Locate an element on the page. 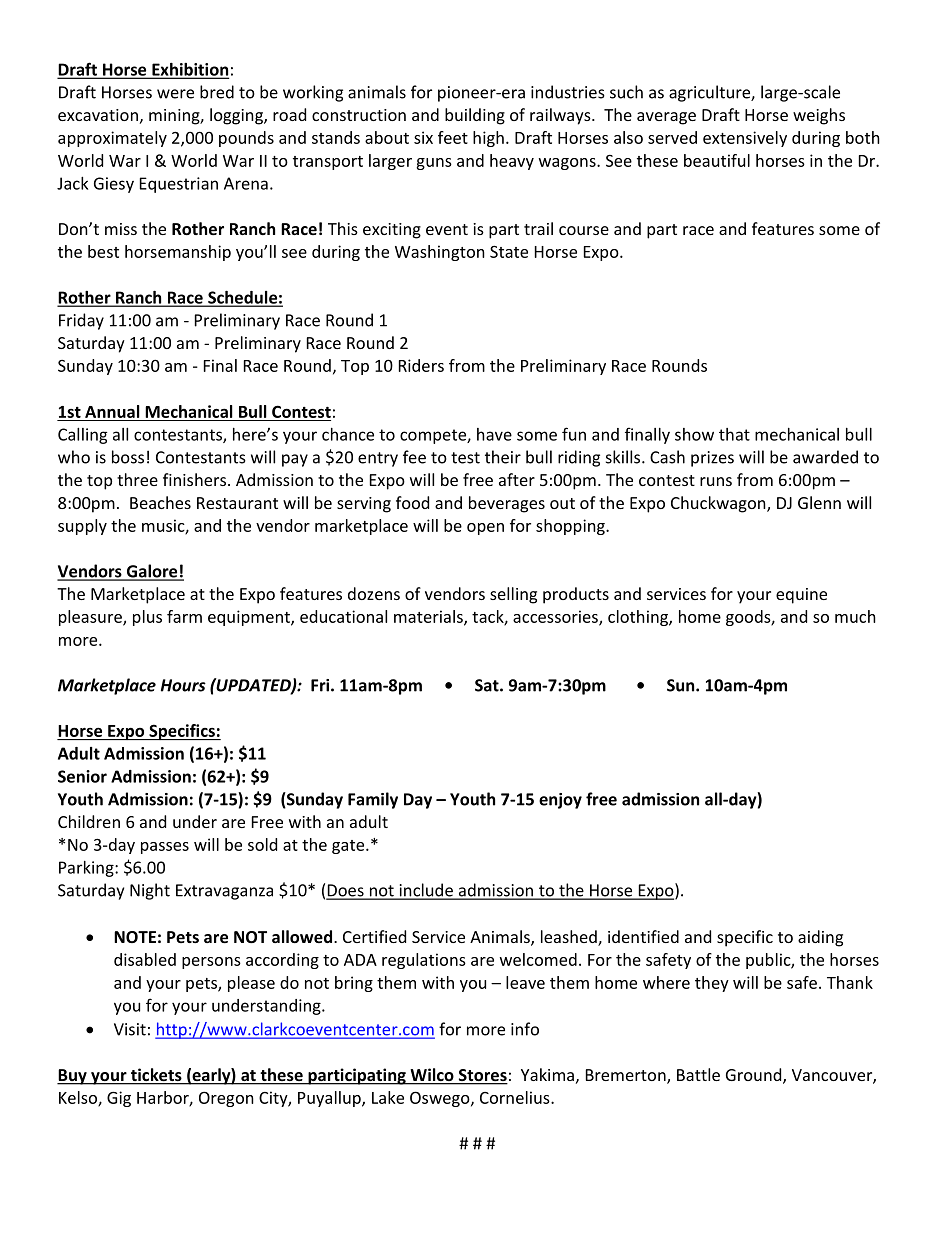  were is located at coordinates (175, 94).
